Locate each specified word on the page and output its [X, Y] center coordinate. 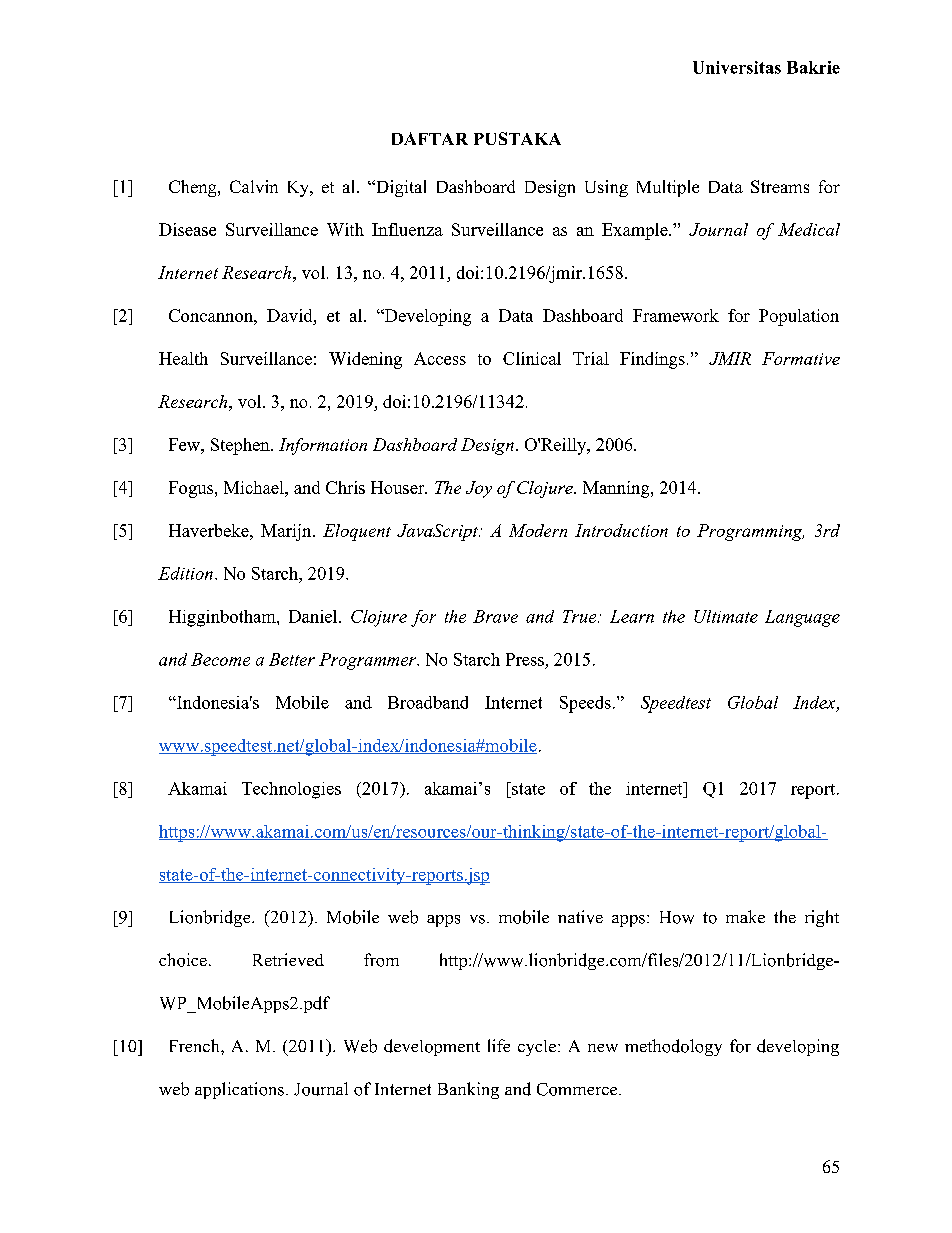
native [580, 917]
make [745, 916]
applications [239, 1090]
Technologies [291, 790]
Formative [801, 358]
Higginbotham [223, 618]
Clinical [532, 358]
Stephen [241, 446]
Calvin [254, 186]
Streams [780, 186]
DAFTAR [430, 138]
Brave [495, 616]
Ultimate [726, 616]
